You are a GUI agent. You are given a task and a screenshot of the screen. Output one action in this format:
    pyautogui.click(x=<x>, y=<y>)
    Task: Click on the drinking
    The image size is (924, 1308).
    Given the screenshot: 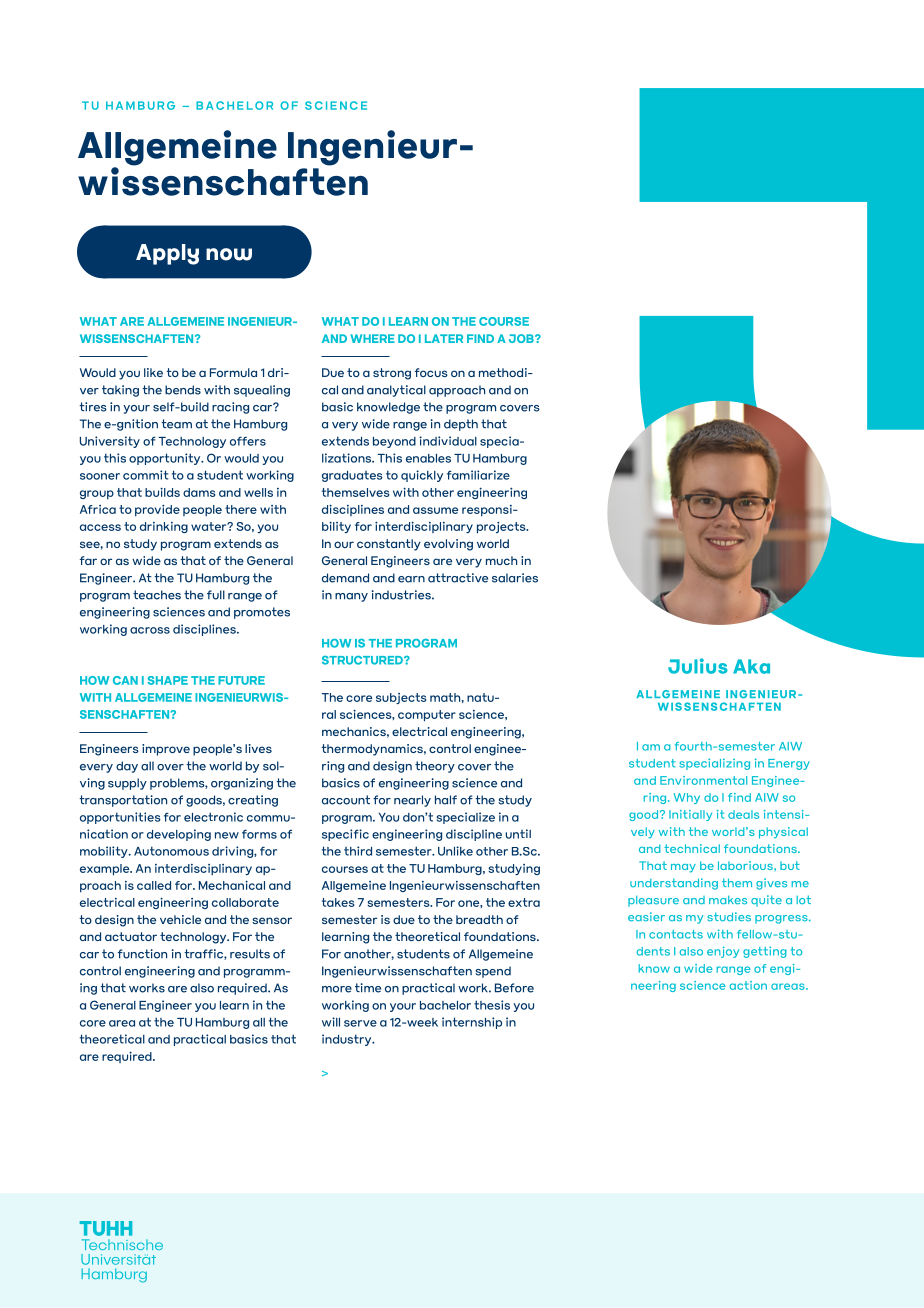 What is the action you would take?
    pyautogui.click(x=164, y=527)
